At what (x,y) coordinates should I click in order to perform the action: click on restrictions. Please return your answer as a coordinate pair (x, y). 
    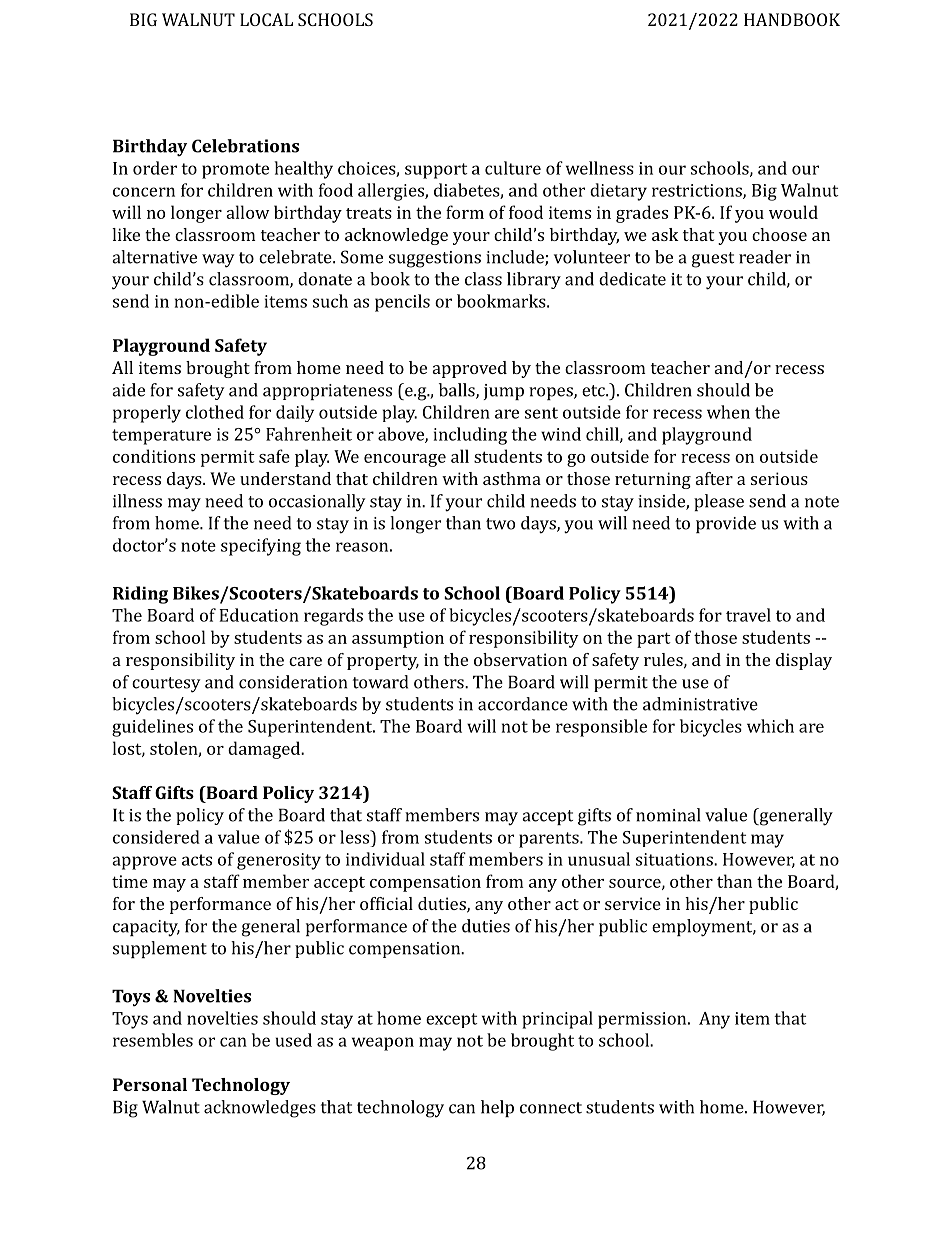
    Looking at the image, I should click on (698, 191).
